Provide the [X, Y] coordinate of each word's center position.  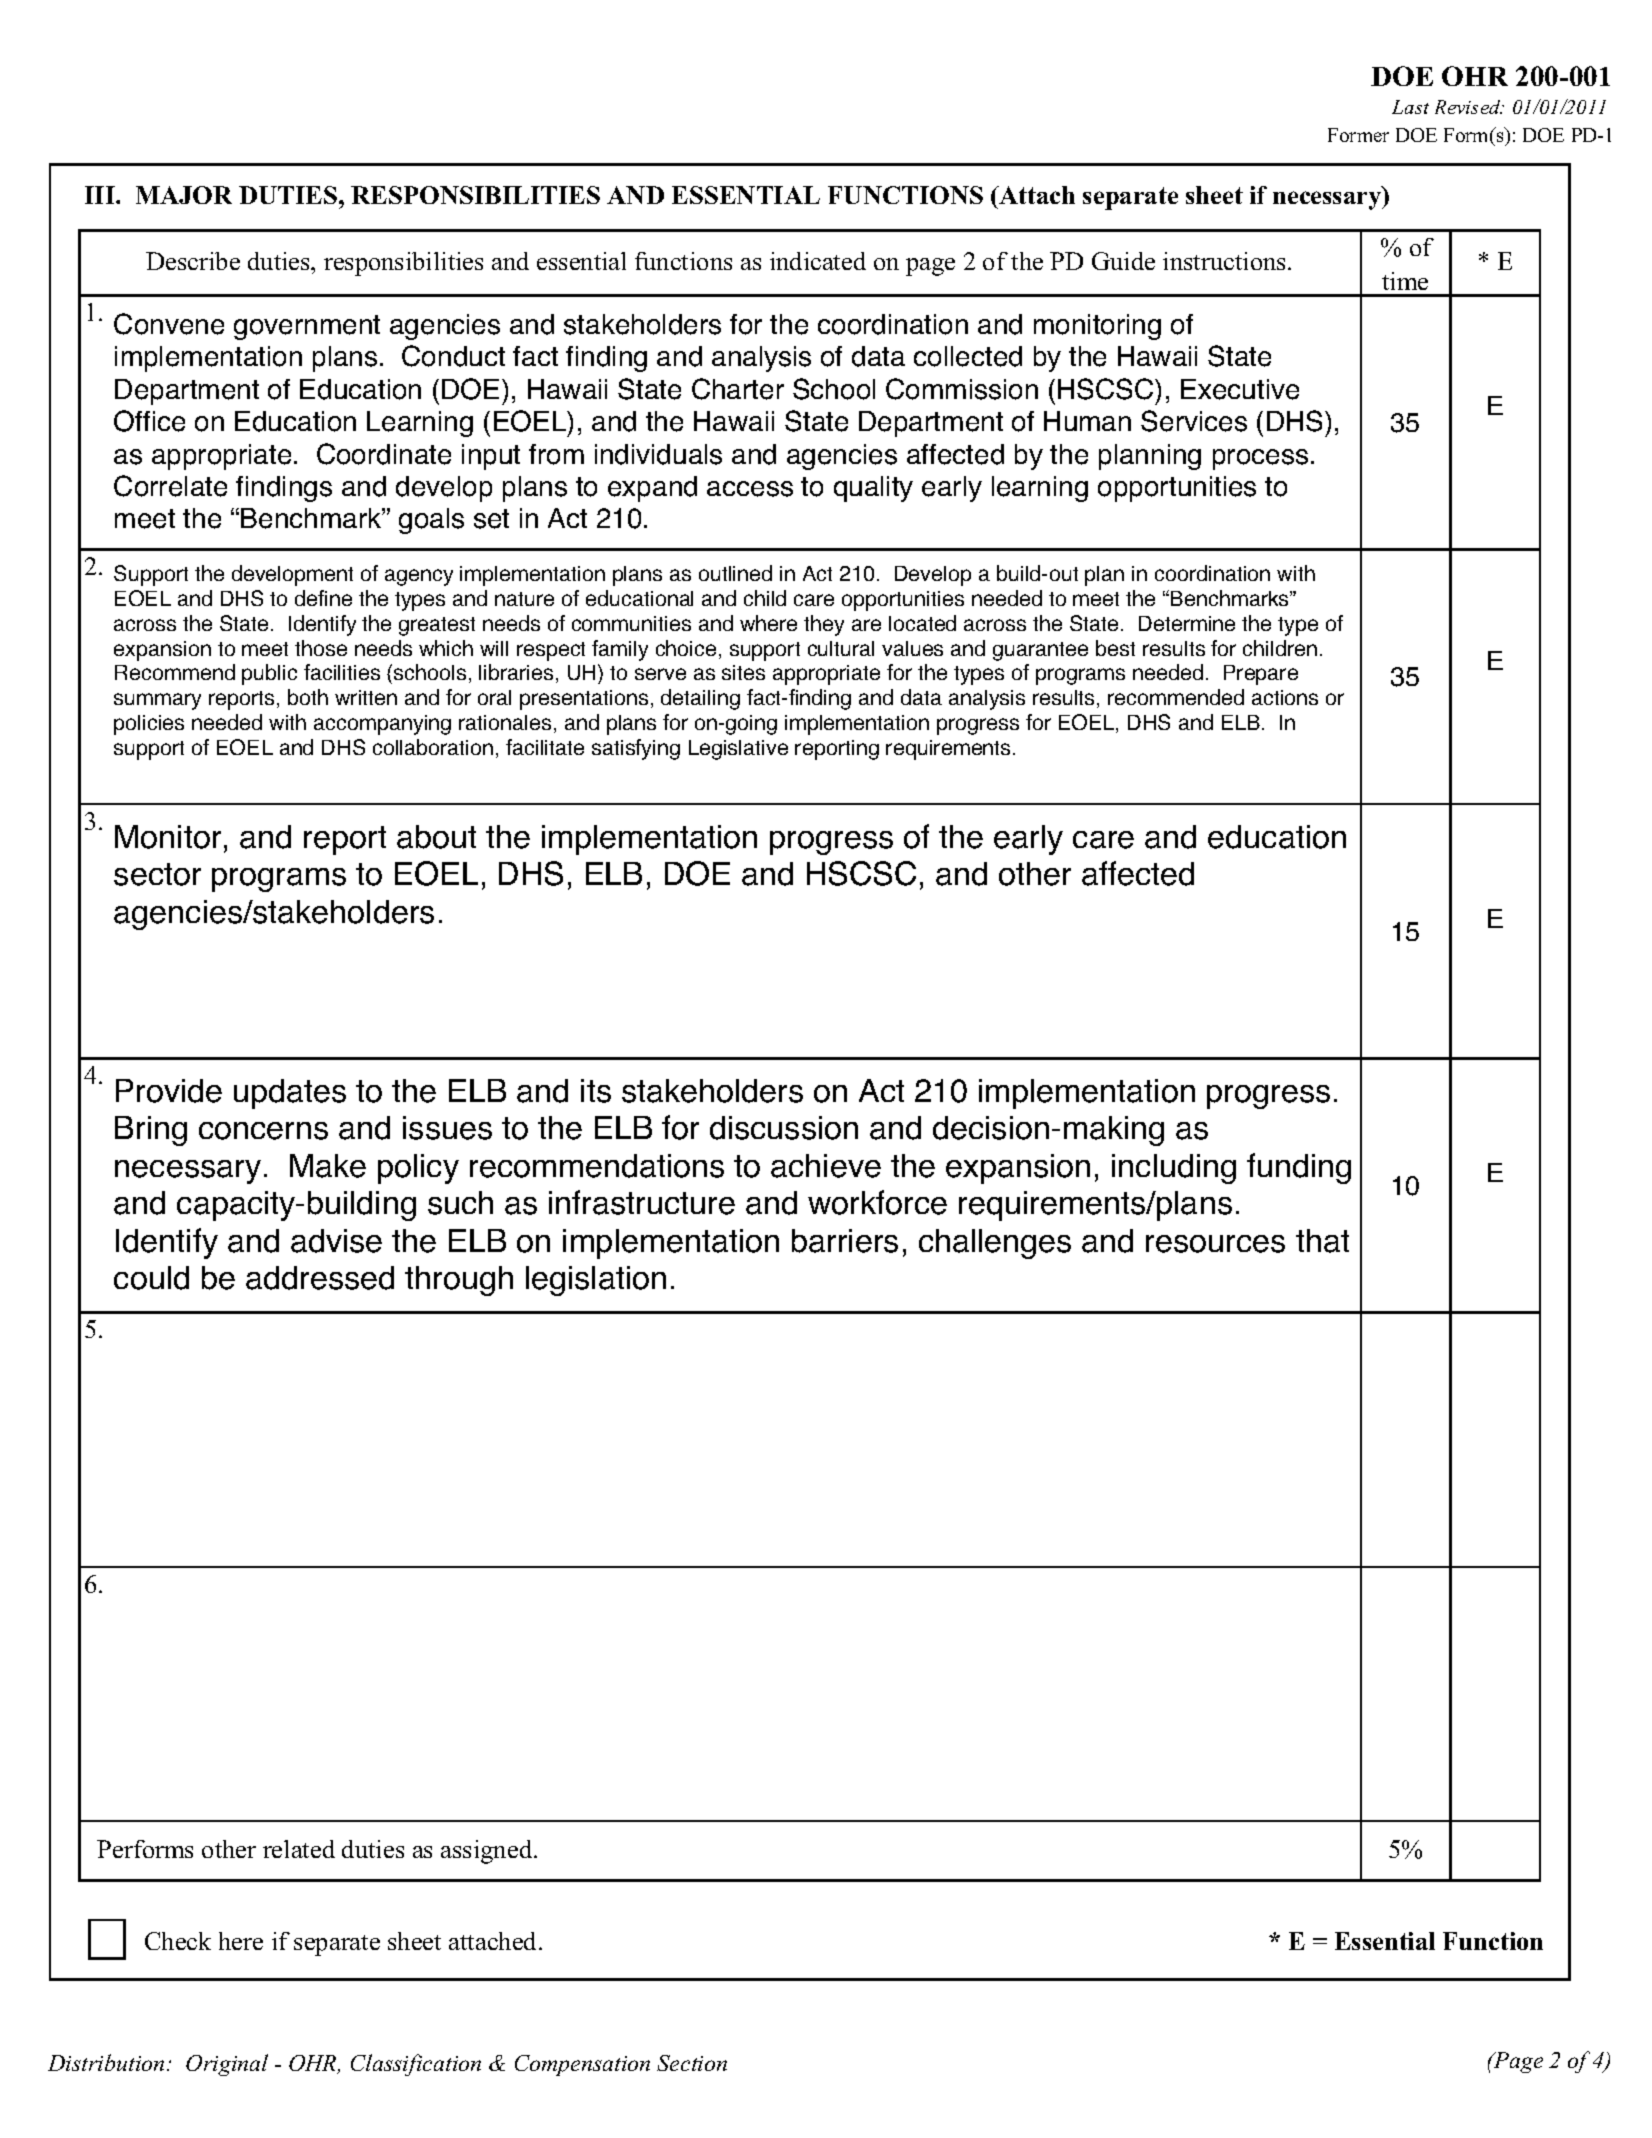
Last [1410, 107]
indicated [818, 261]
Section [692, 2063]
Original [227, 2065]
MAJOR [184, 195]
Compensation [582, 2065]
